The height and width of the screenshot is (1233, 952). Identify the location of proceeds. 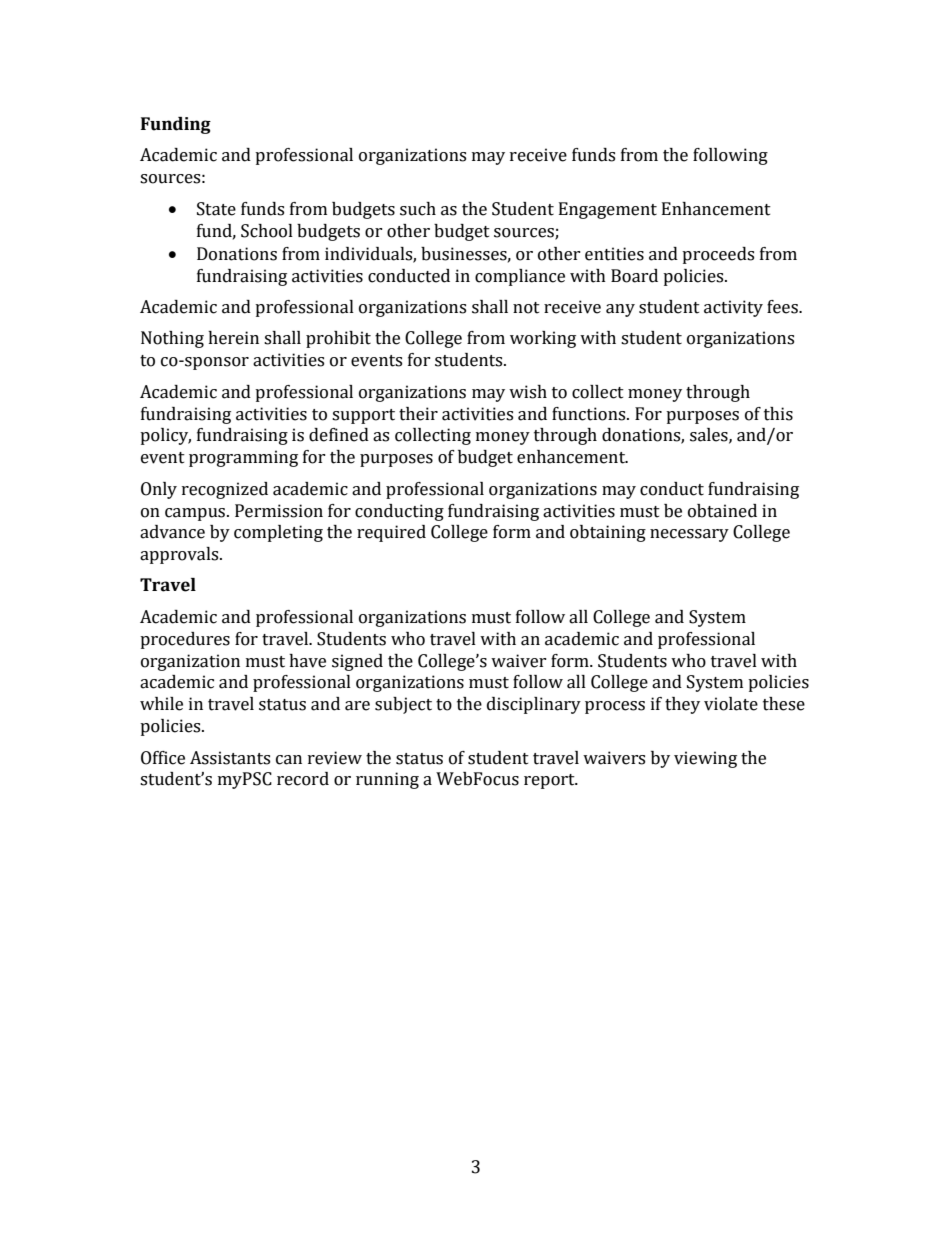
(718, 255).
